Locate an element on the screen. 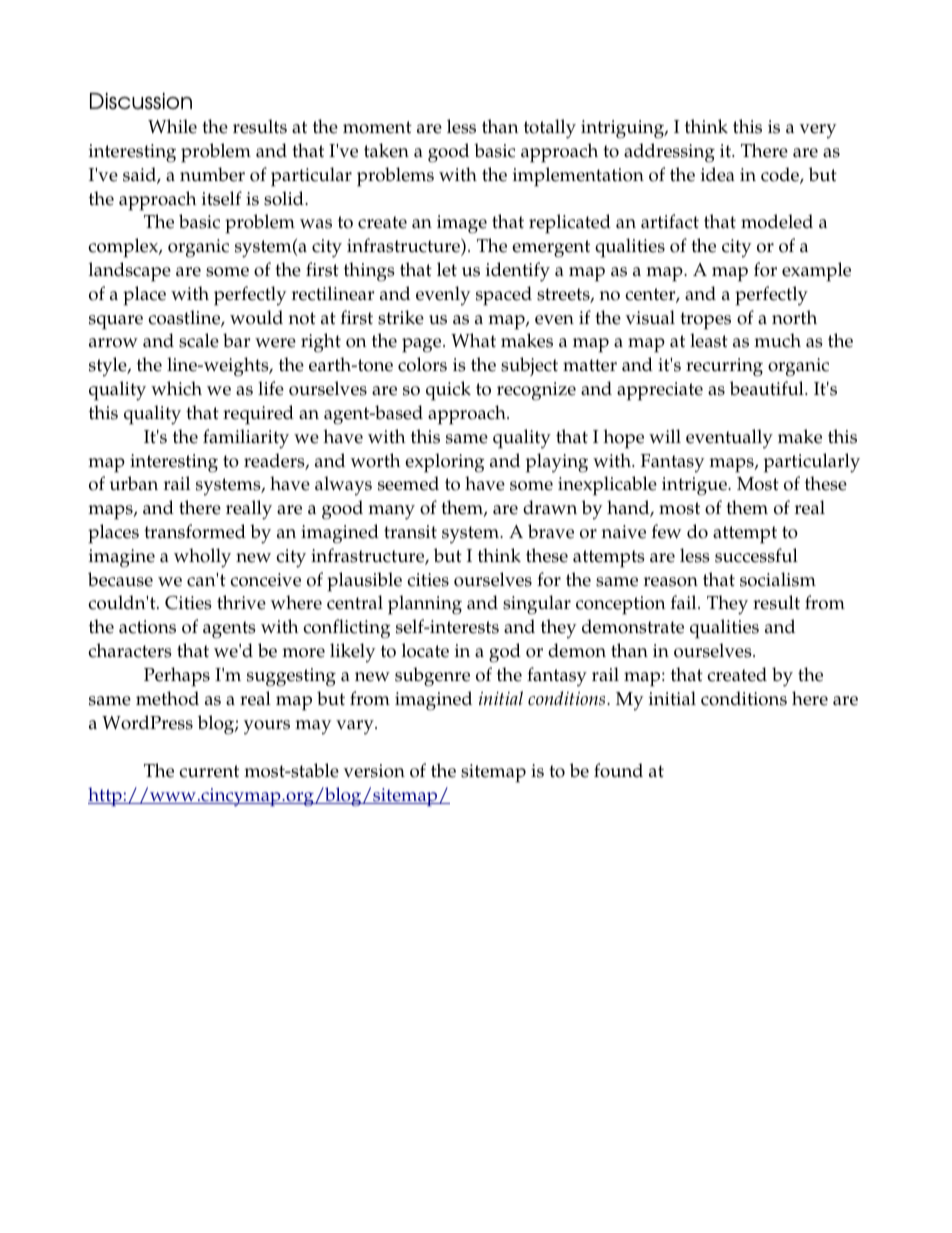 This screenshot has width=952, height=1233. totally is located at coordinates (550, 129).
